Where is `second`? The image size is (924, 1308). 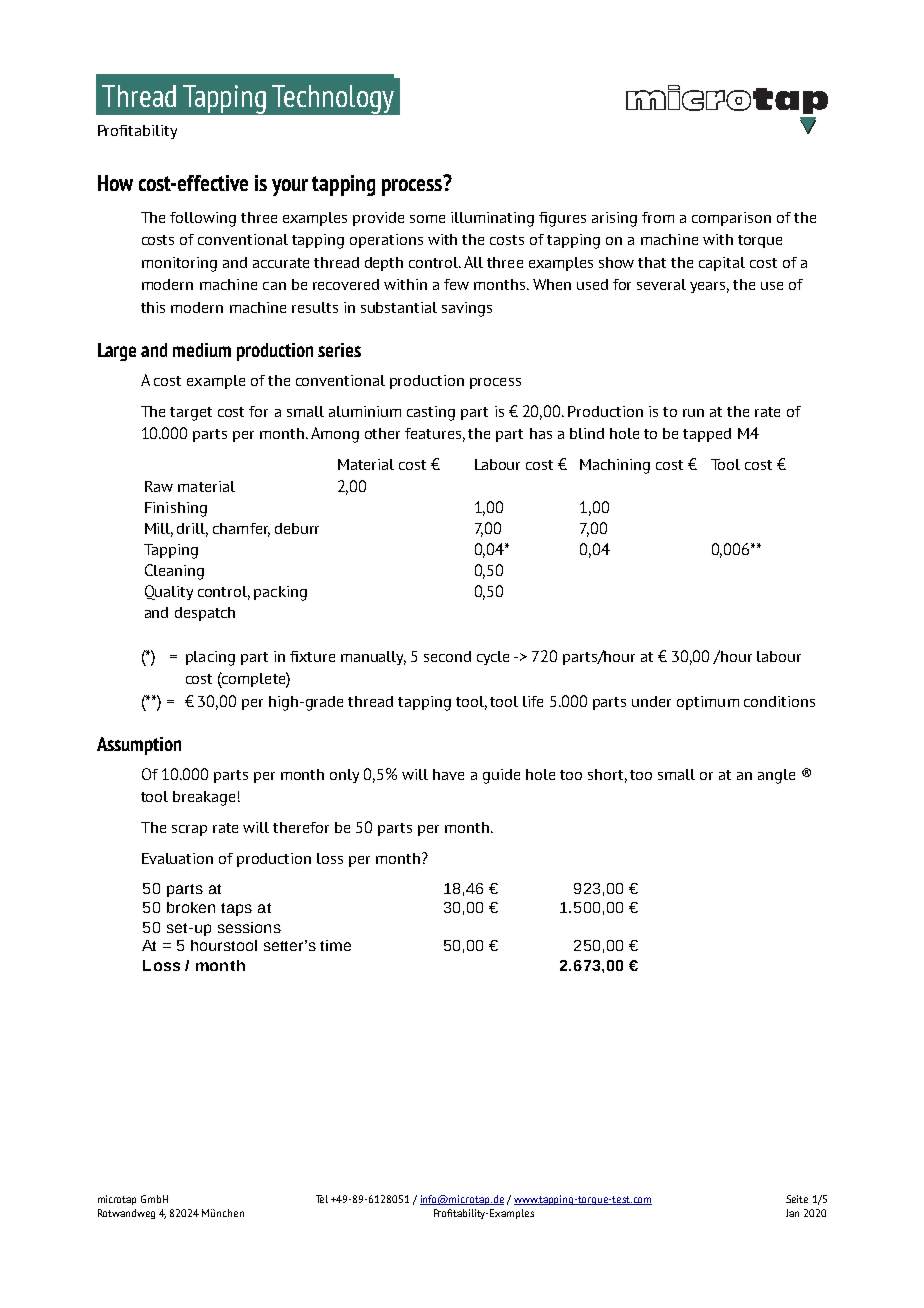
second is located at coordinates (447, 656).
